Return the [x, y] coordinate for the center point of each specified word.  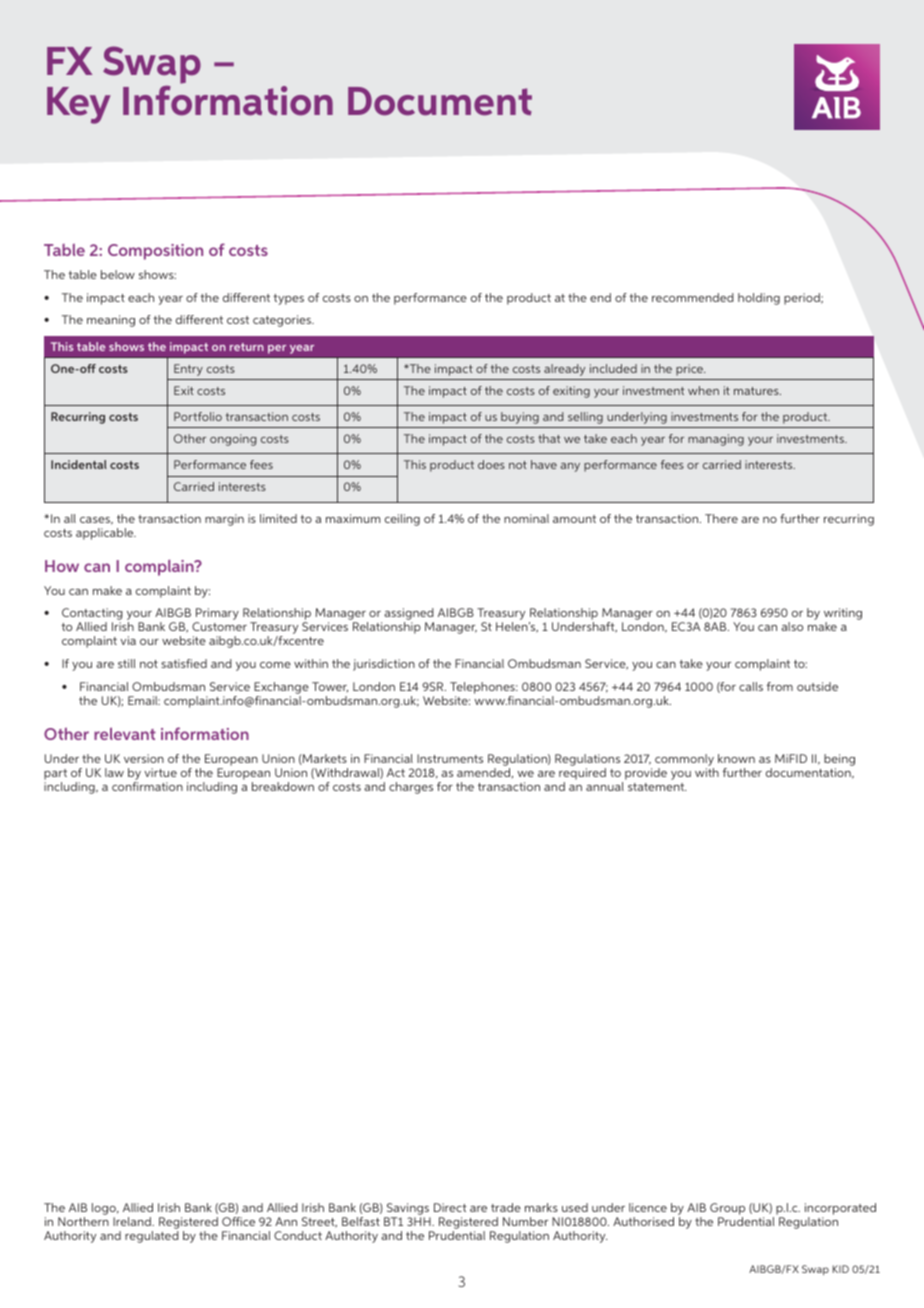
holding [759, 299]
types [288, 299]
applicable [106, 534]
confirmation [147, 786]
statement [657, 787]
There [721, 518]
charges [411, 788]
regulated [152, 1237]
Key [79, 105]
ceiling [402, 520]
